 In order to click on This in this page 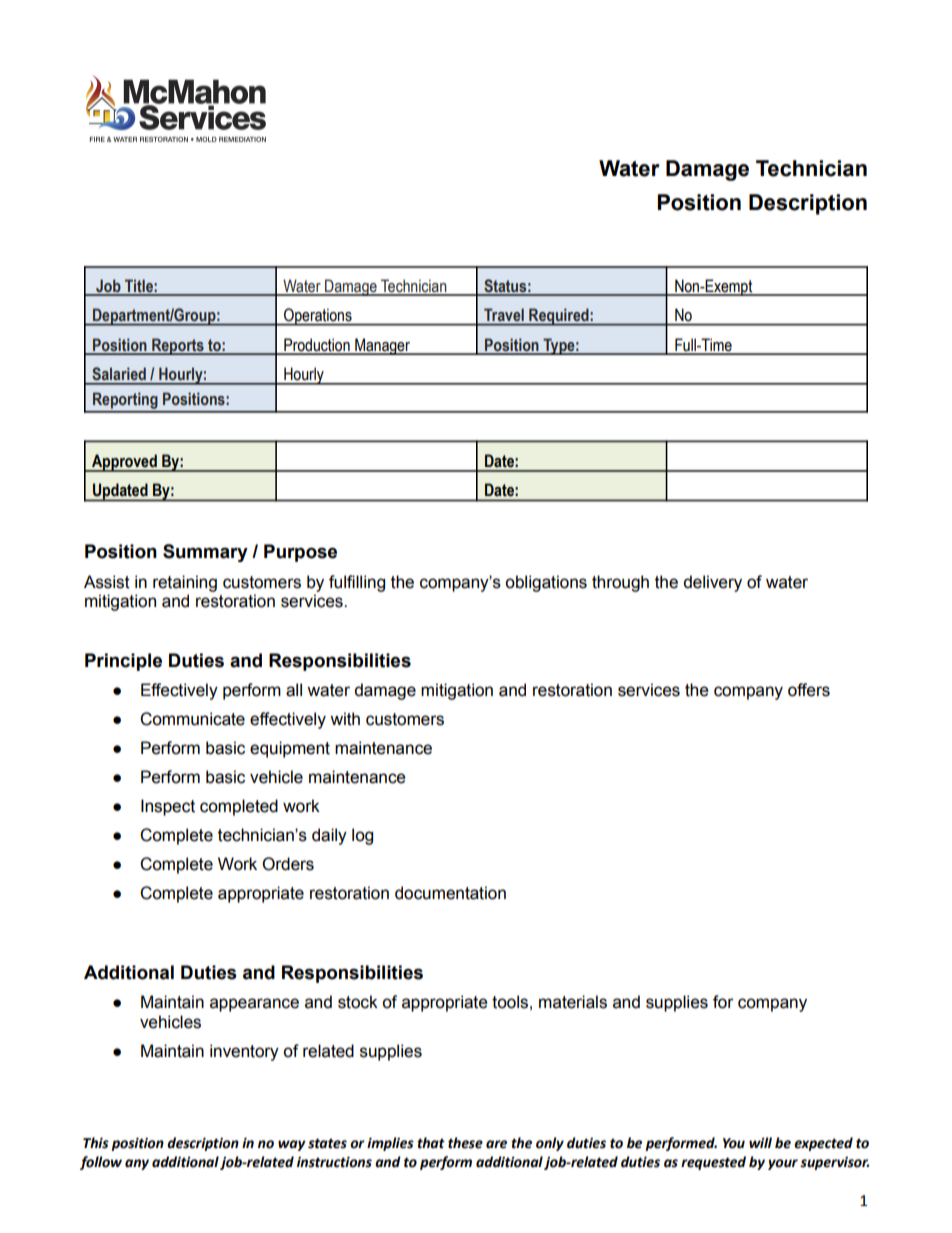, I will do `click(96, 1143)`.
